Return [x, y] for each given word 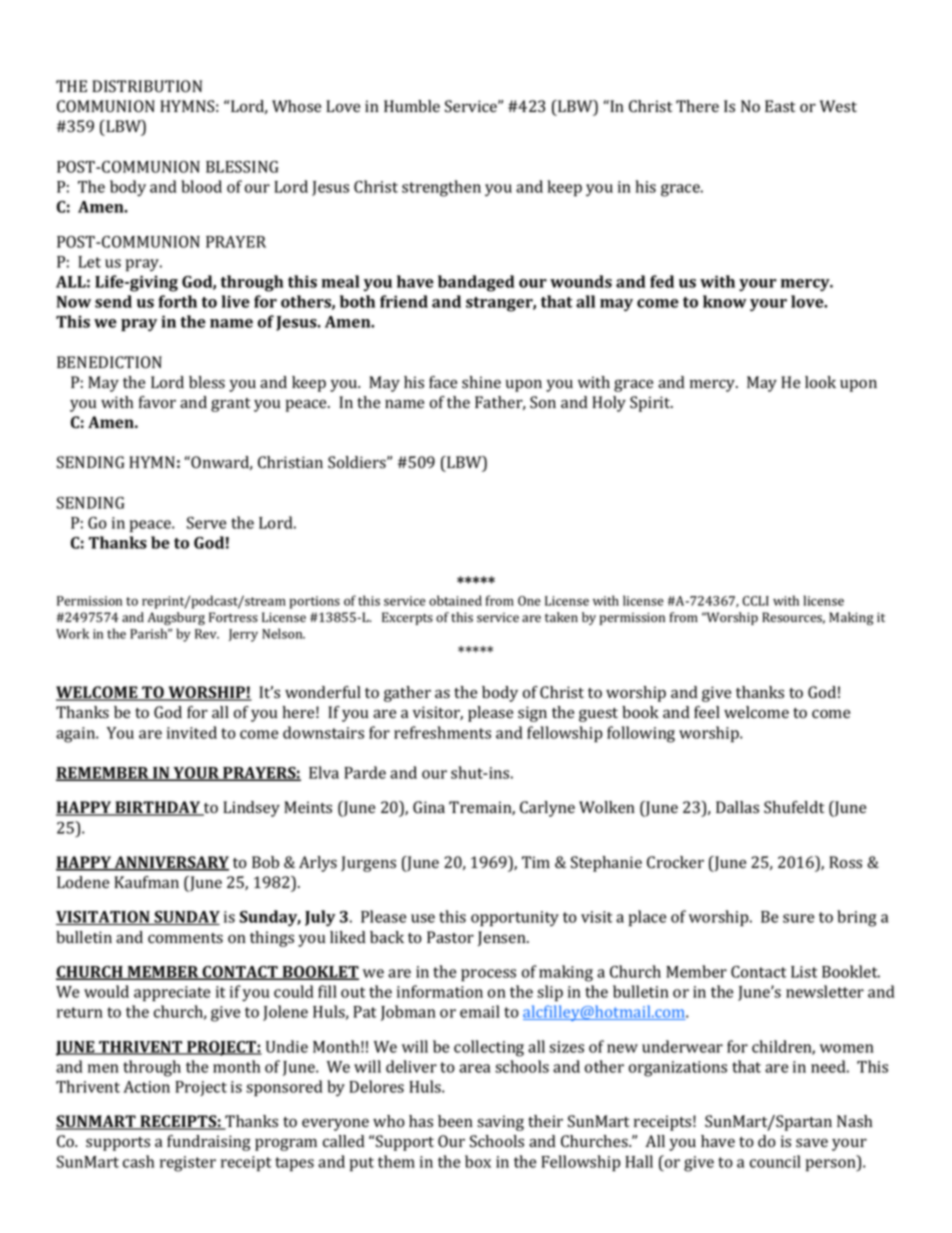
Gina [429, 807]
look [820, 382]
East [780, 106]
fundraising [209, 1143]
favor [157, 402]
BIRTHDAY [158, 808]
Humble [412, 106]
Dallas [737, 807]
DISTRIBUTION [147, 86]
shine [481, 382]
